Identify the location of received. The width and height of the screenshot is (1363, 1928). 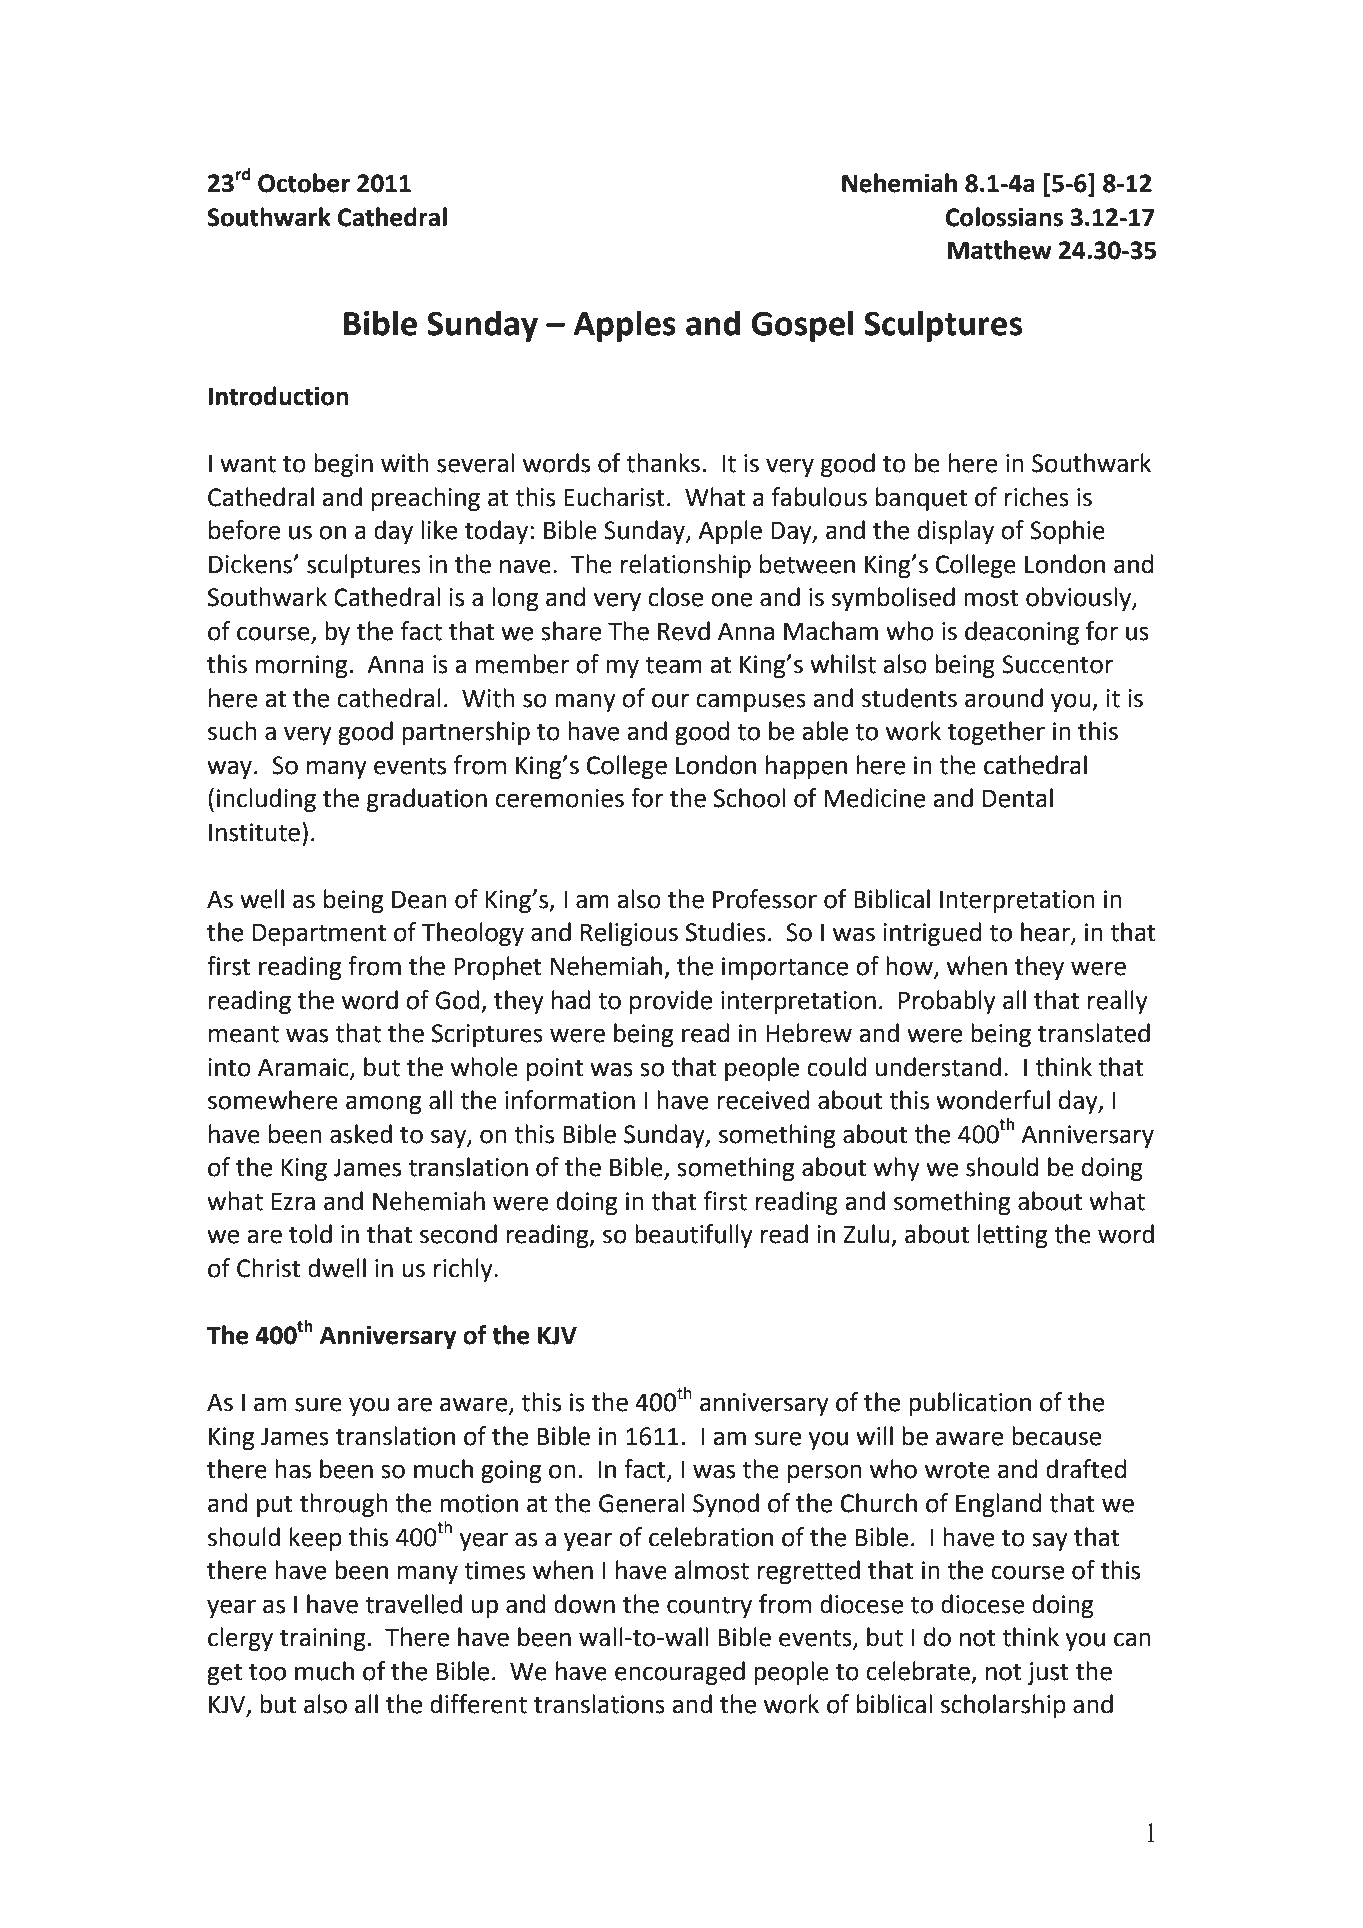
(763, 1100).
